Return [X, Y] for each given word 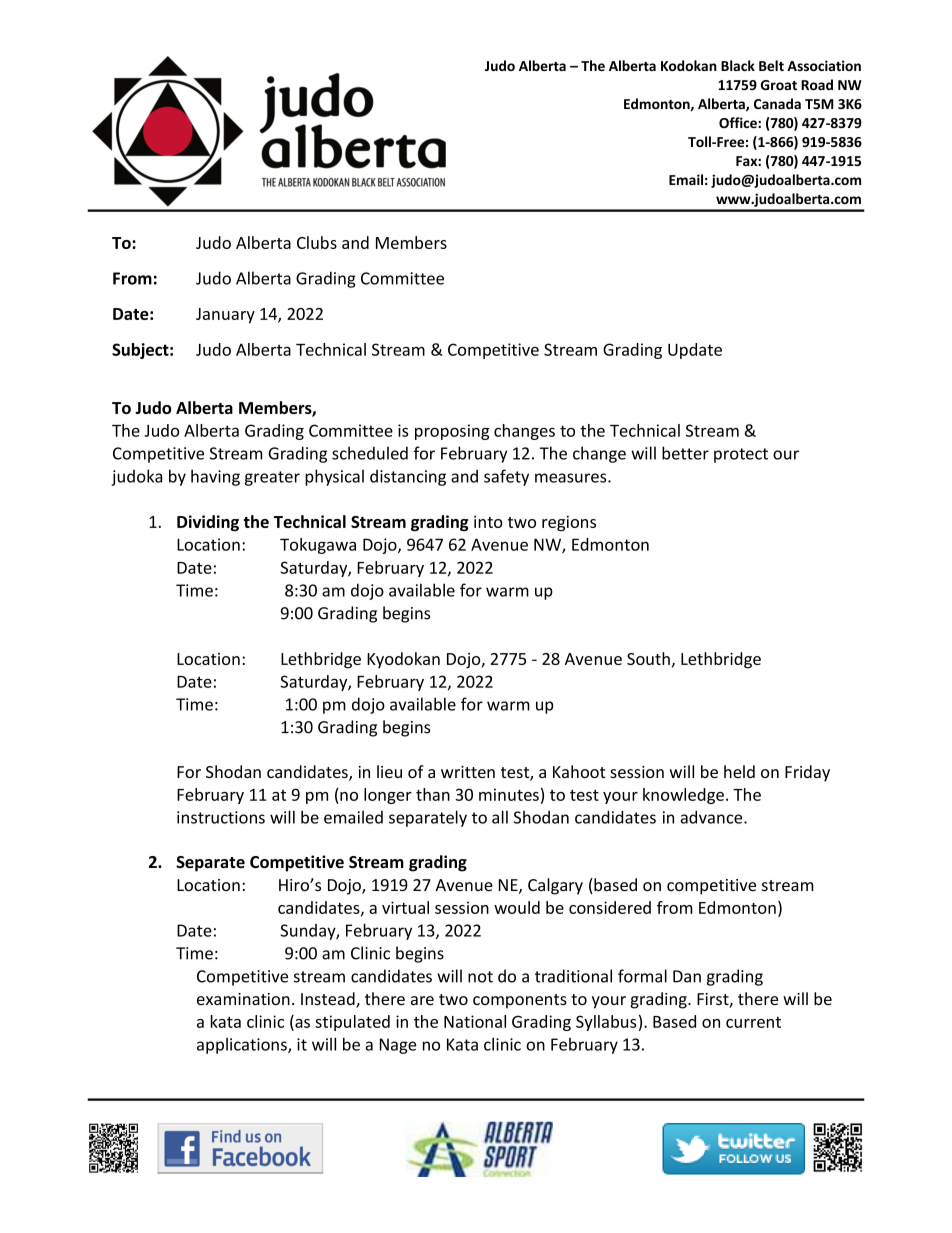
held [739, 771]
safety [506, 477]
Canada [777, 103]
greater [272, 478]
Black [738, 65]
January [225, 315]
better [685, 453]
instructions [221, 817]
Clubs [317, 242]
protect [741, 455]
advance [713, 817]
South [648, 658]
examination [243, 999]
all [500, 817]
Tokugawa [318, 546]
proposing [452, 432]
